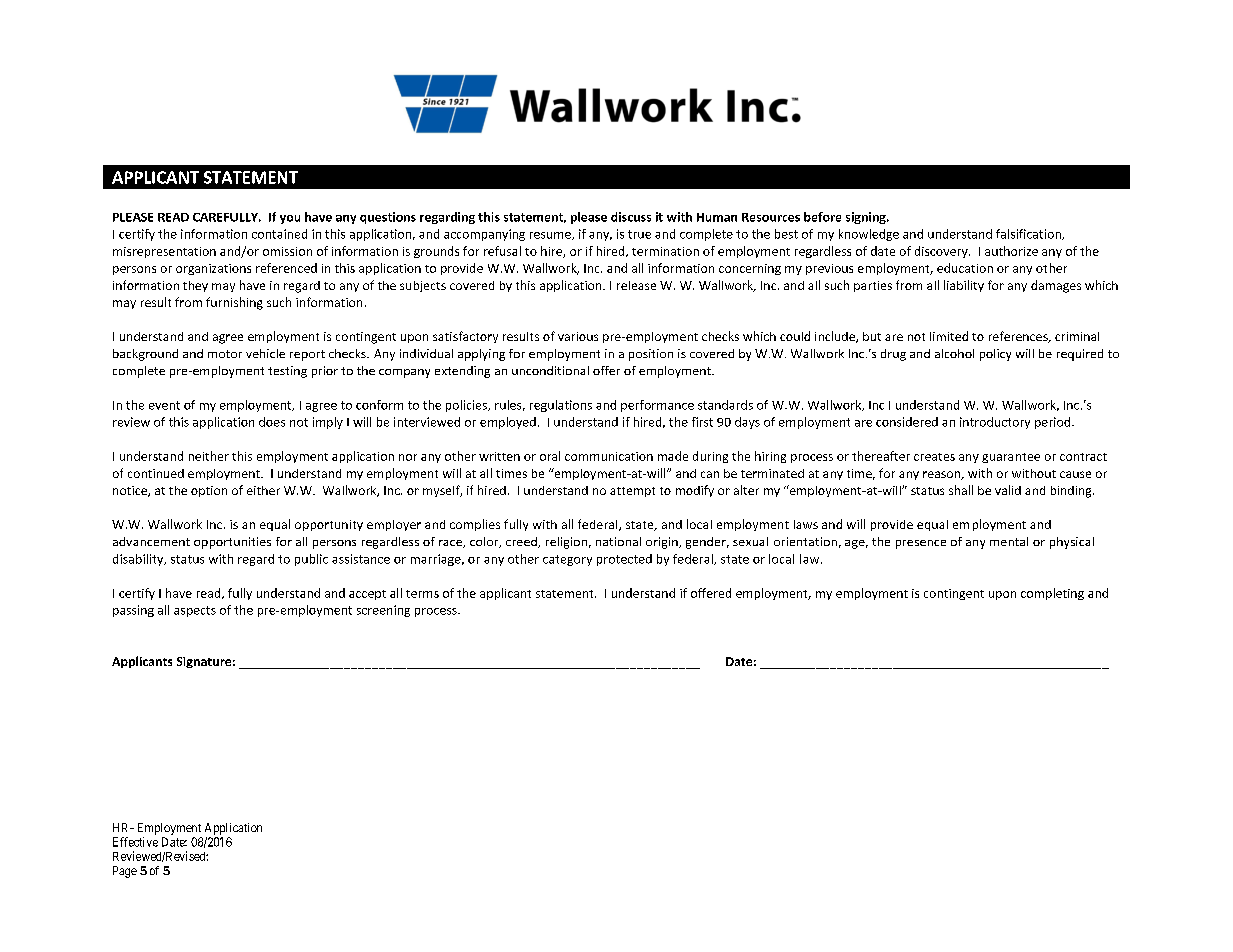 Image resolution: width=1233 pixels, height=952 pixels. What do you see at coordinates (125, 872) in the page?
I see `Page` at bounding box center [125, 872].
